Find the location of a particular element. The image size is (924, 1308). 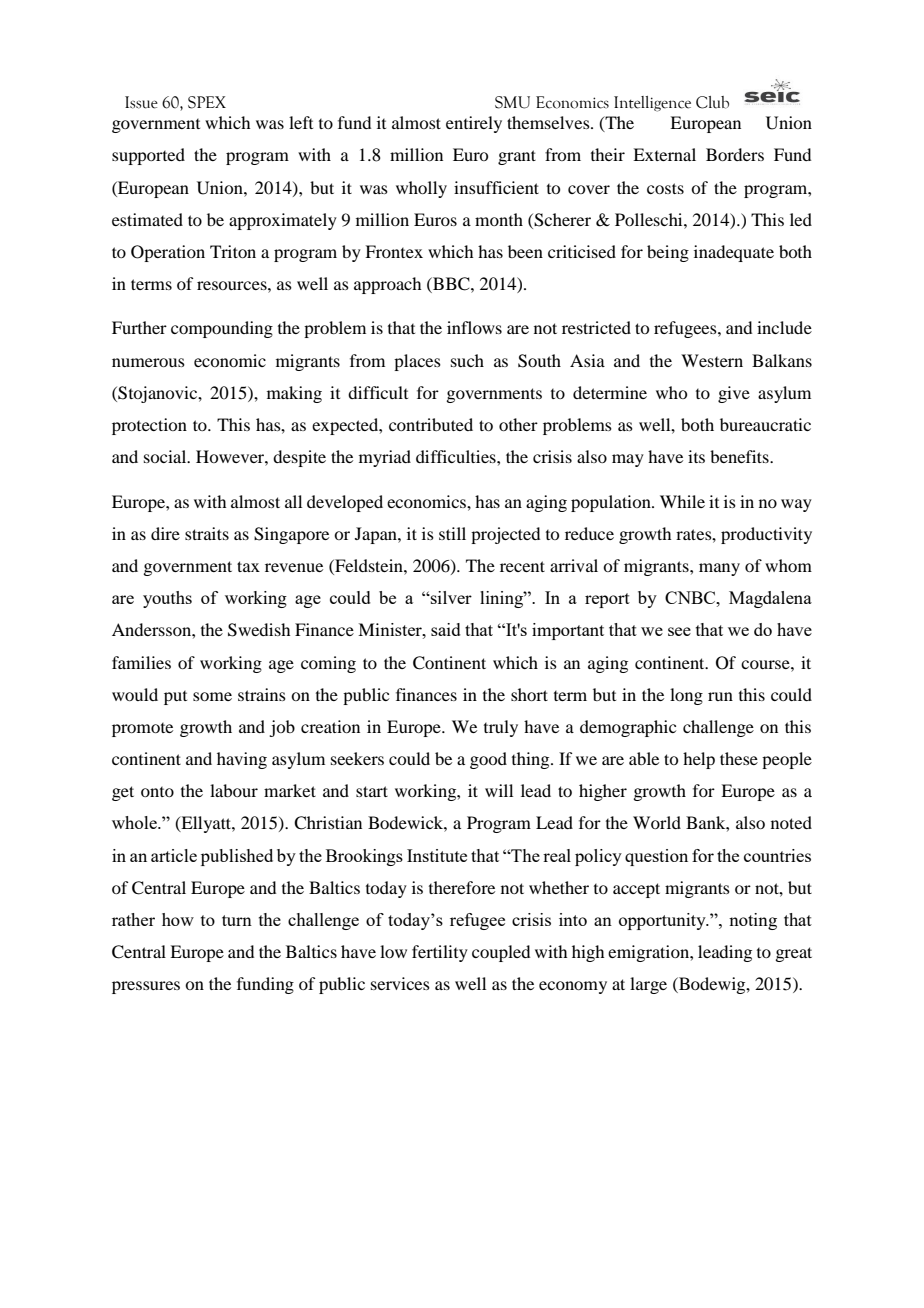

turn is located at coordinates (237, 920).
